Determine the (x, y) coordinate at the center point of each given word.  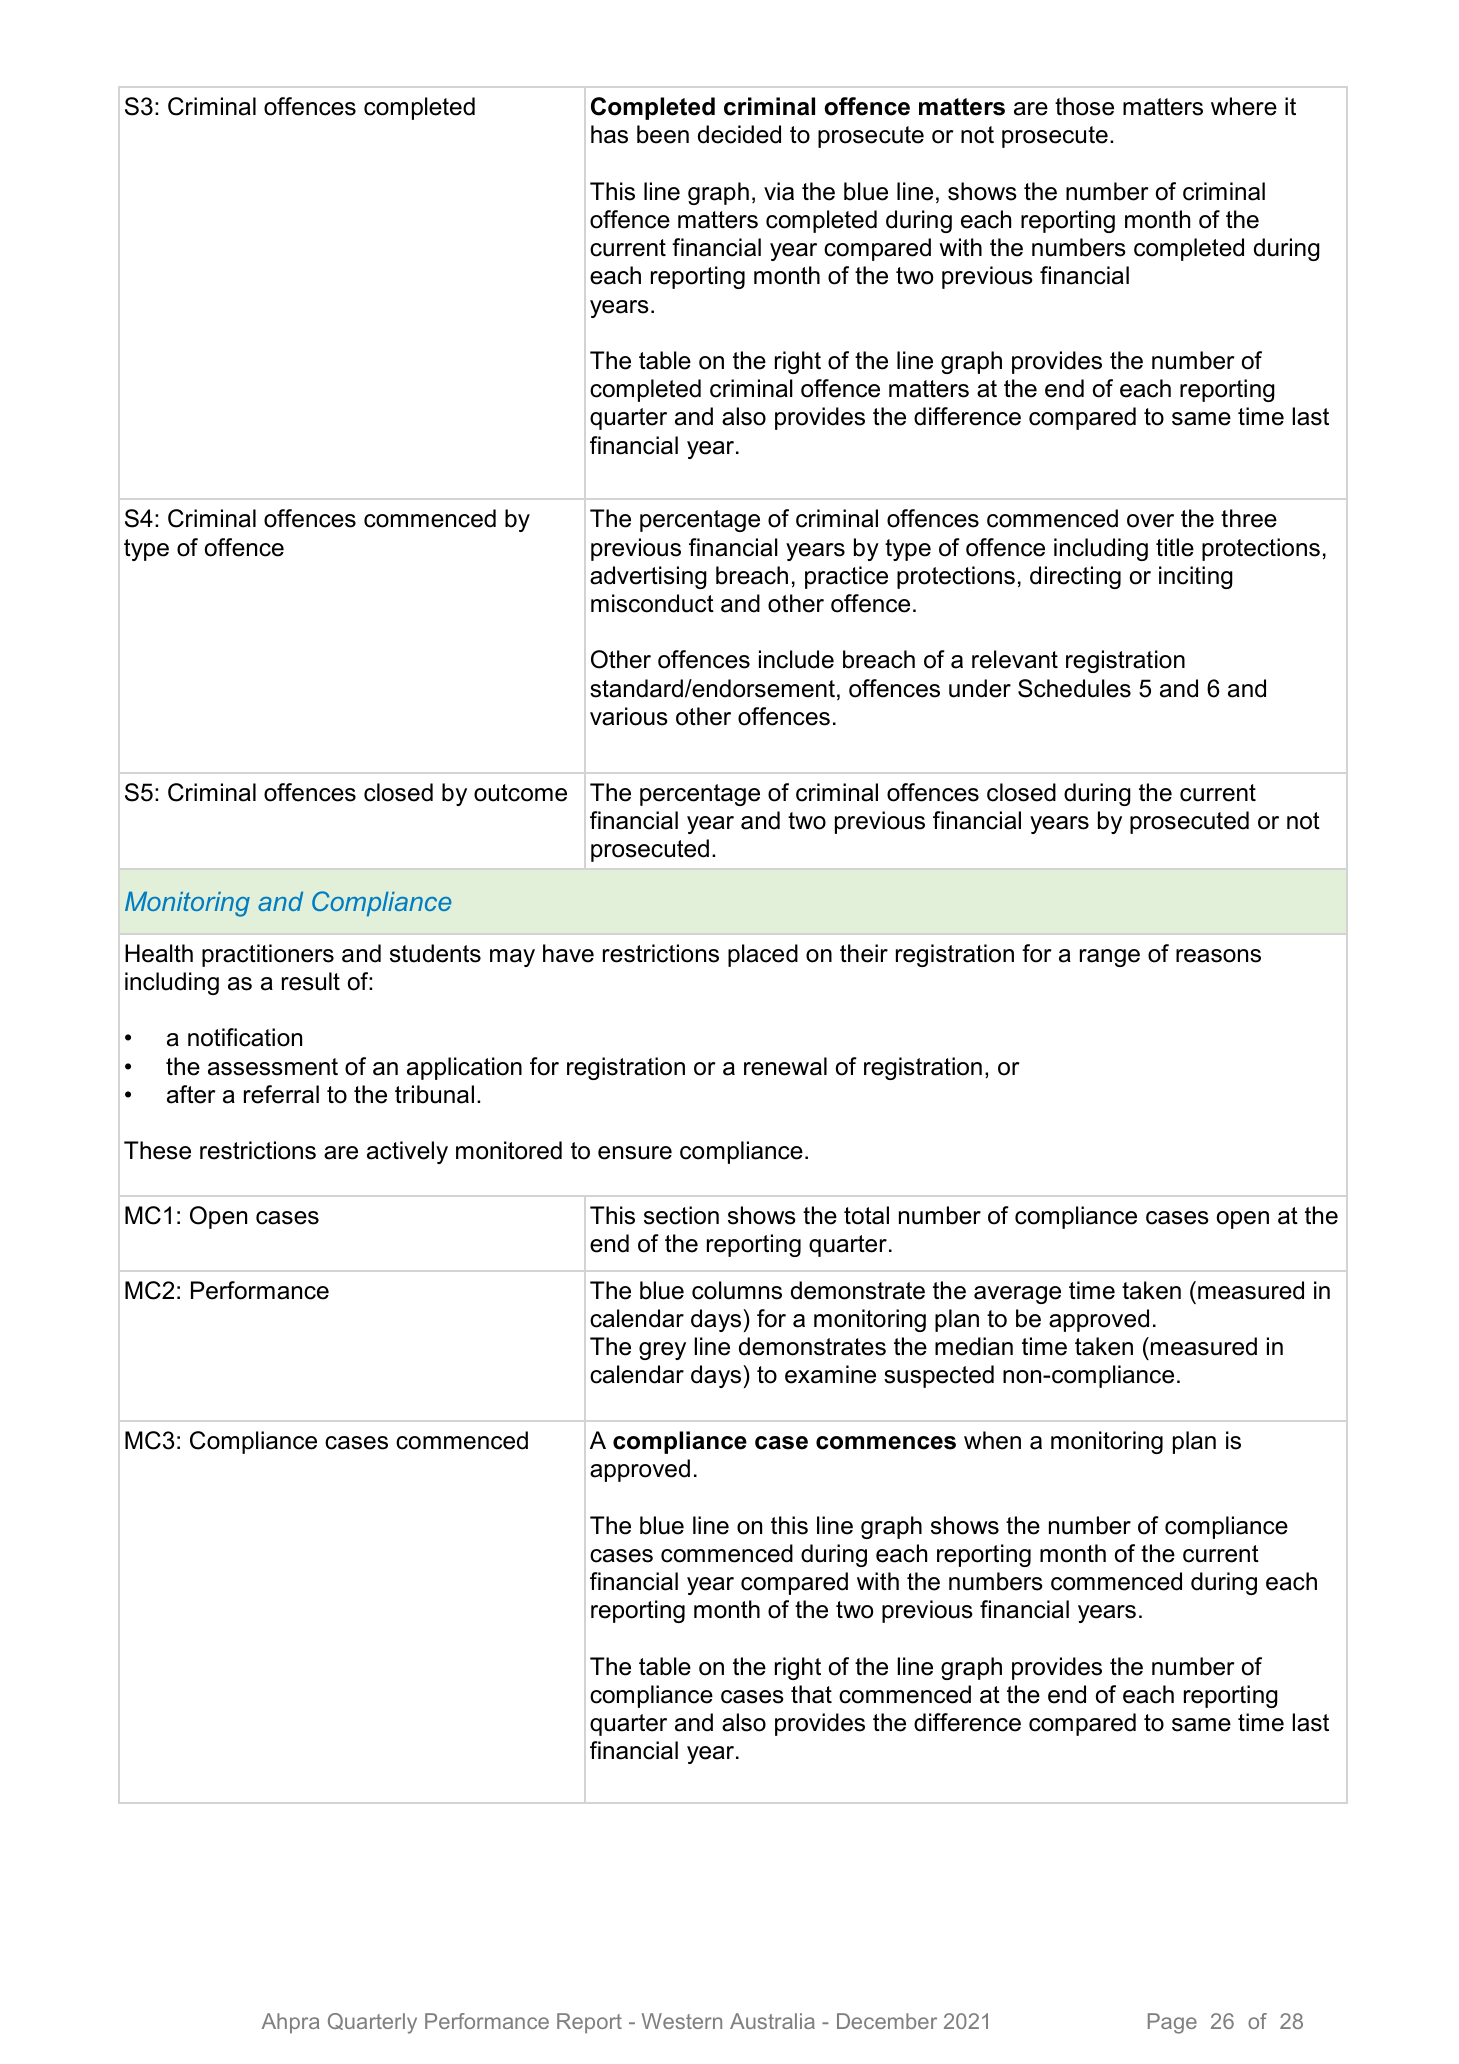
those (1084, 106)
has (609, 134)
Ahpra (291, 2023)
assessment (273, 1067)
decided (739, 134)
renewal (785, 1066)
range (1110, 958)
